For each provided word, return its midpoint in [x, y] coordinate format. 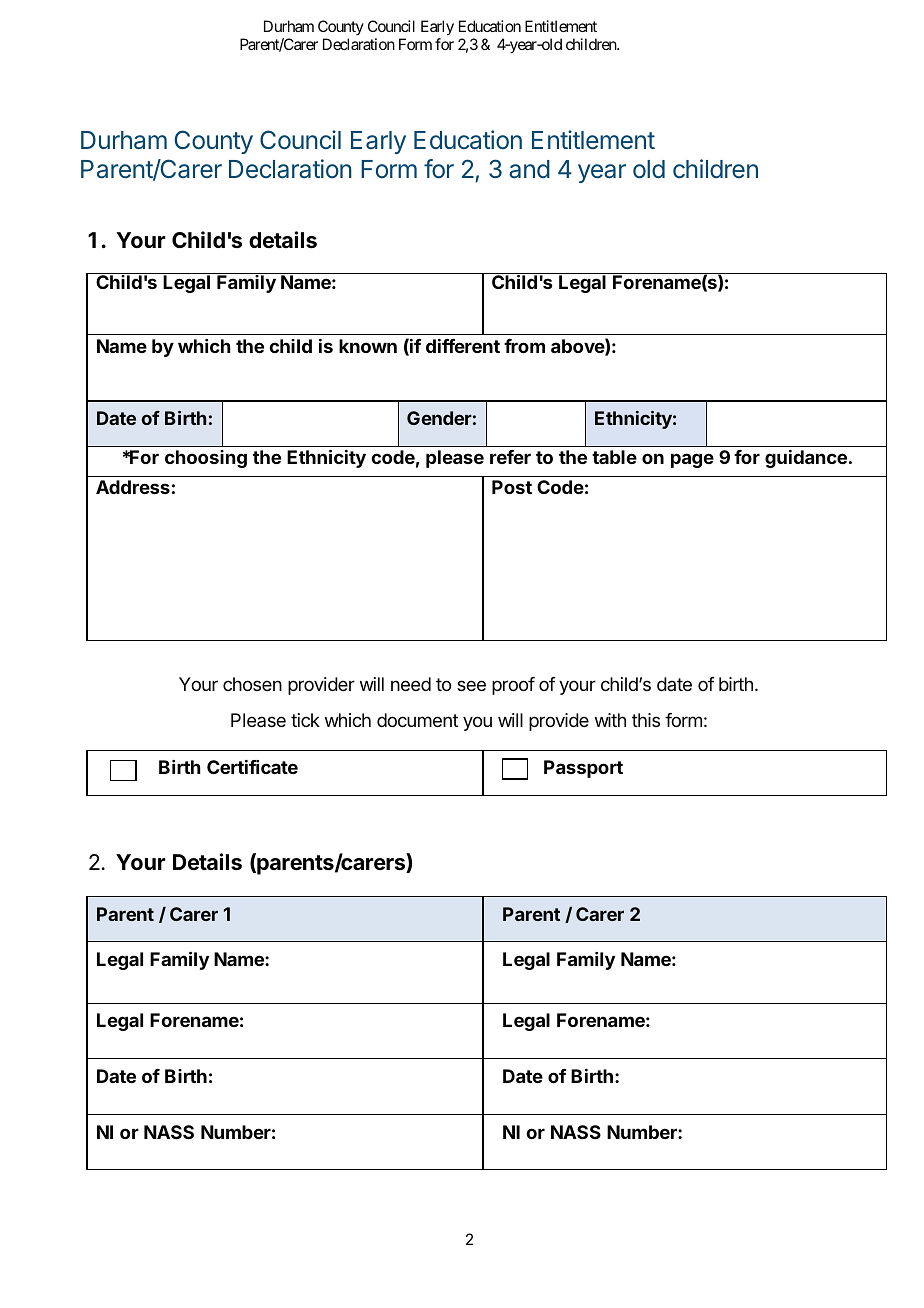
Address [133, 487]
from [524, 346]
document [417, 720]
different [463, 346]
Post [512, 487]
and [529, 169]
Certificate [252, 767]
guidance [806, 459]
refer [510, 457]
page [692, 460]
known [368, 346]
